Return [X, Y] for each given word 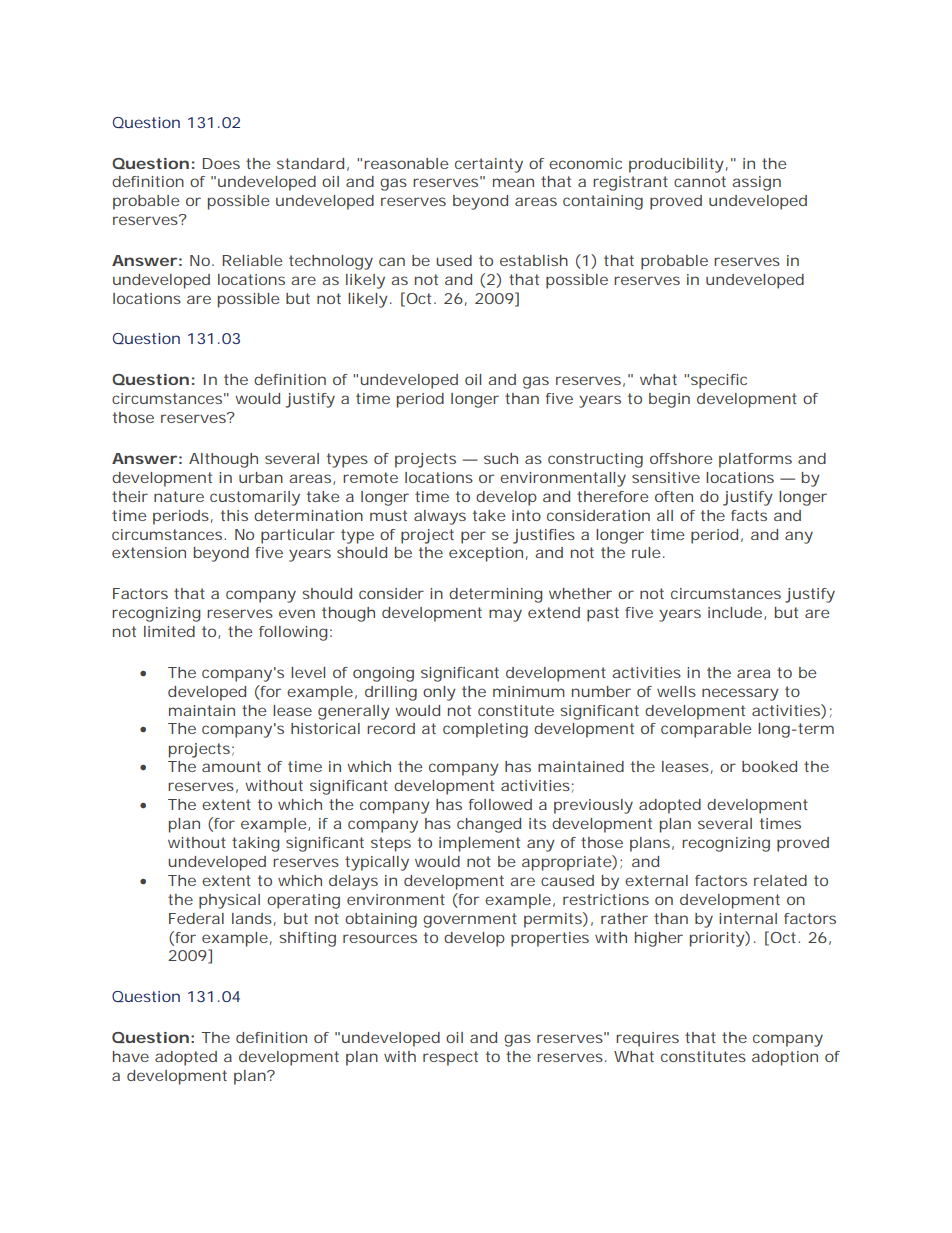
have [131, 1056]
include [735, 612]
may [505, 615]
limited [169, 631]
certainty [489, 165]
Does [221, 163]
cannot [700, 181]
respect [450, 1058]
